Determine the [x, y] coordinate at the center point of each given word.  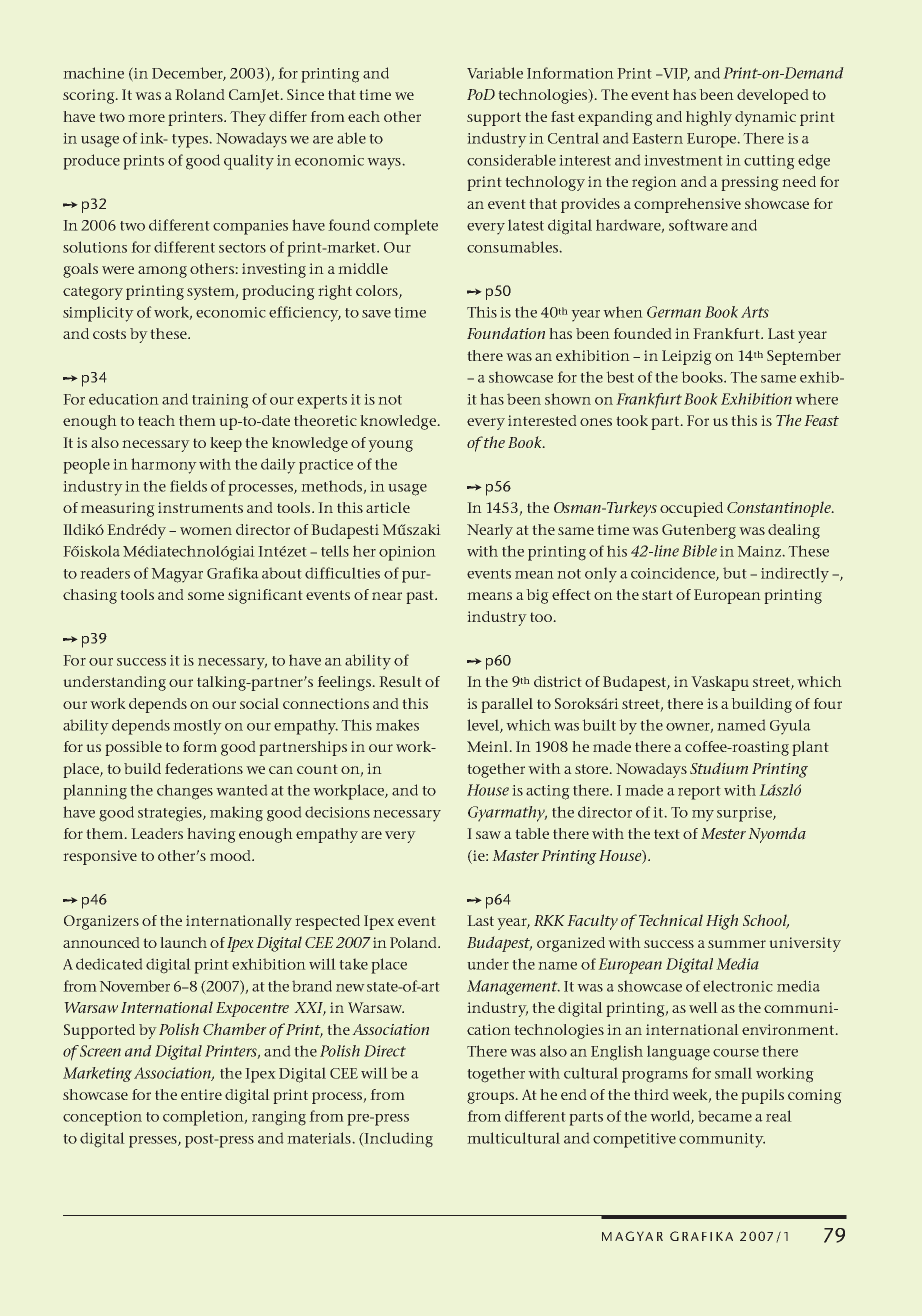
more [146, 118]
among [162, 272]
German [674, 312]
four [827, 703]
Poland [414, 942]
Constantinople [780, 509]
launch [183, 942]
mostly [197, 727]
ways [385, 164]
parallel [507, 705]
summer [737, 944]
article [388, 507]
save [376, 314]
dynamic [765, 118]
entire [201, 1094]
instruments [200, 507]
